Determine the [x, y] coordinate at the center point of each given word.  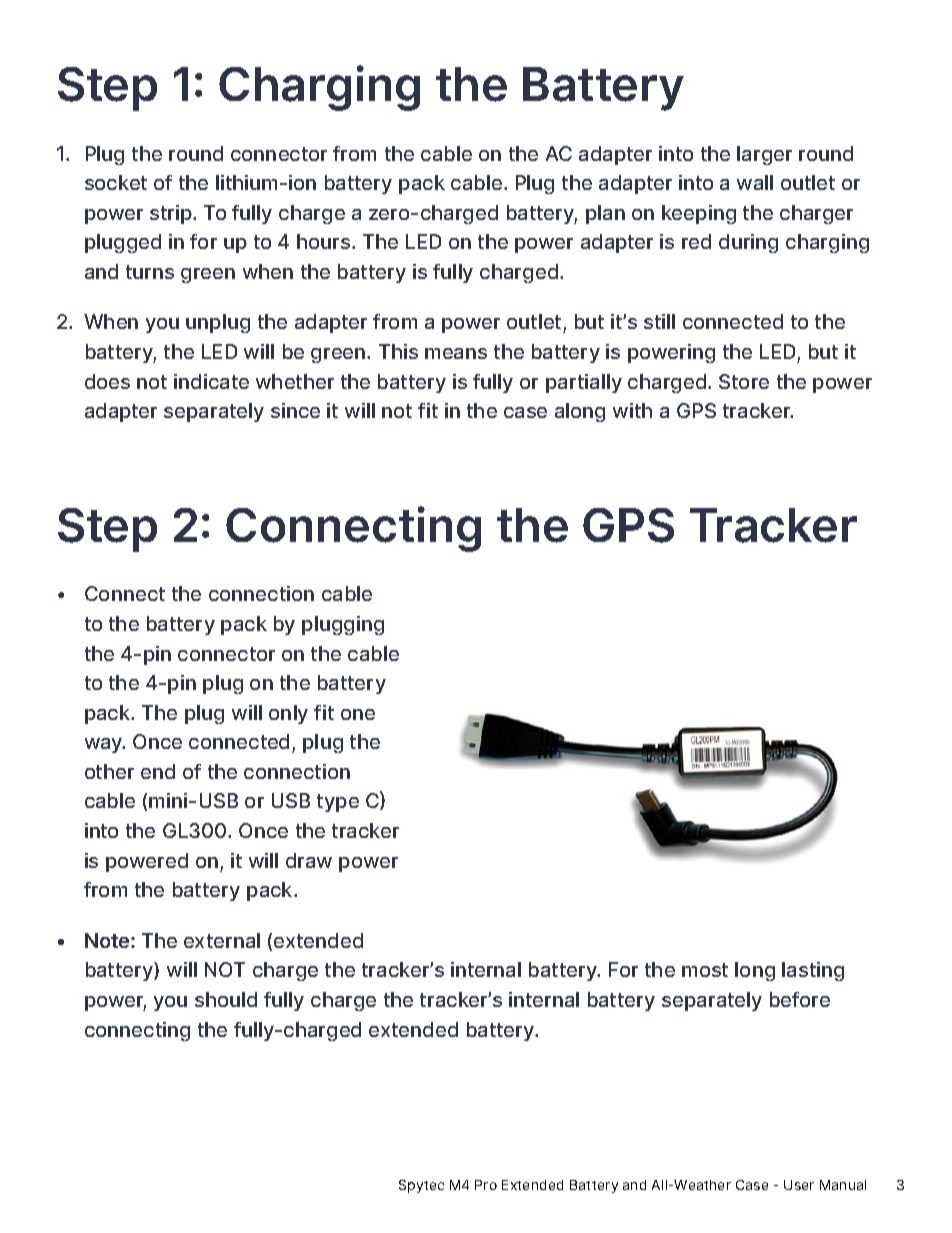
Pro [486, 1185]
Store [744, 381]
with [632, 410]
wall [755, 182]
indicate [211, 381]
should [226, 999]
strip [172, 214]
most [705, 970]
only [288, 714]
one [358, 714]
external [222, 940]
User [799, 1185]
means [456, 353]
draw [309, 860]
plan [605, 214]
